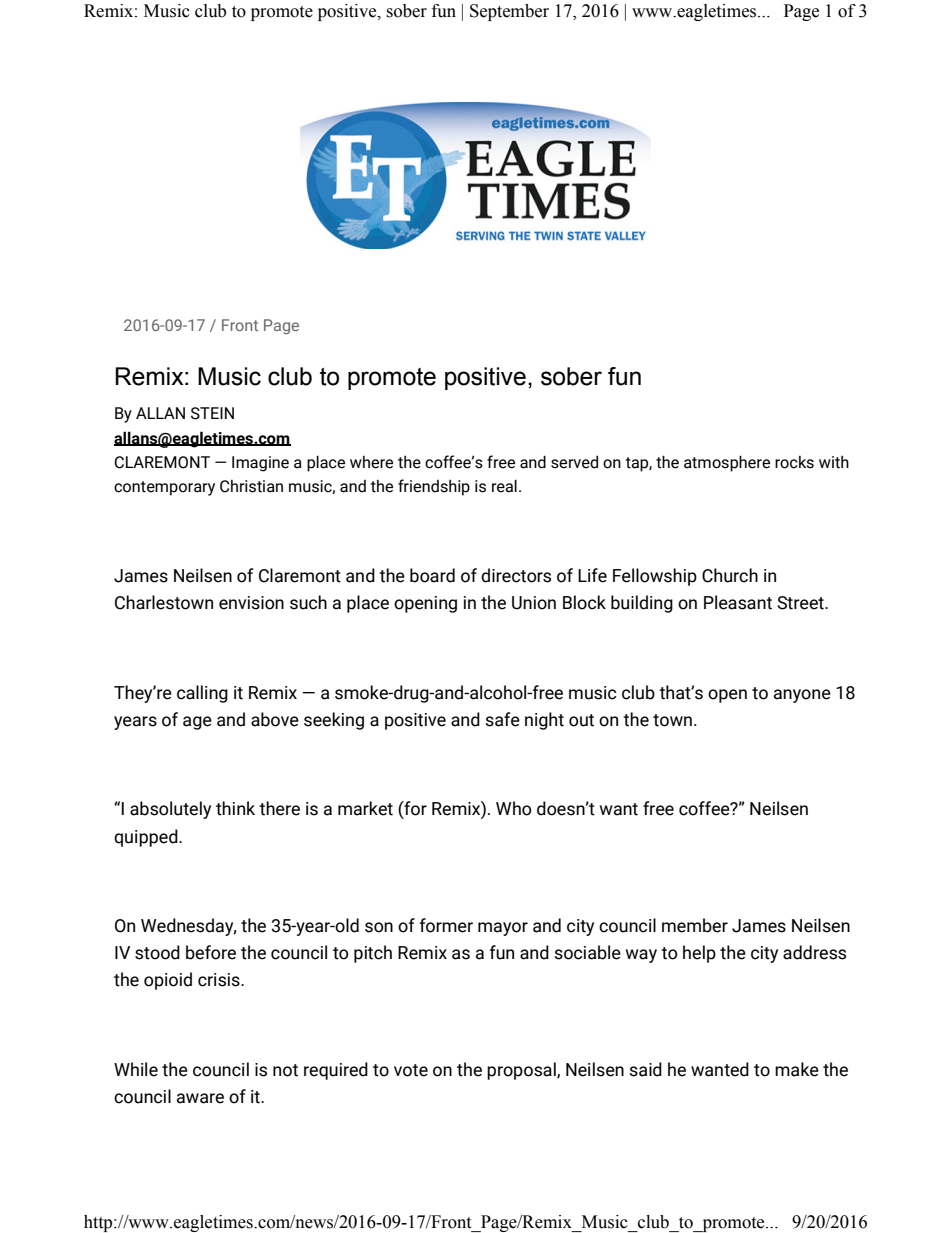  Describe the element at coordinates (730, 575) in the screenshot. I see `Church` at that location.
